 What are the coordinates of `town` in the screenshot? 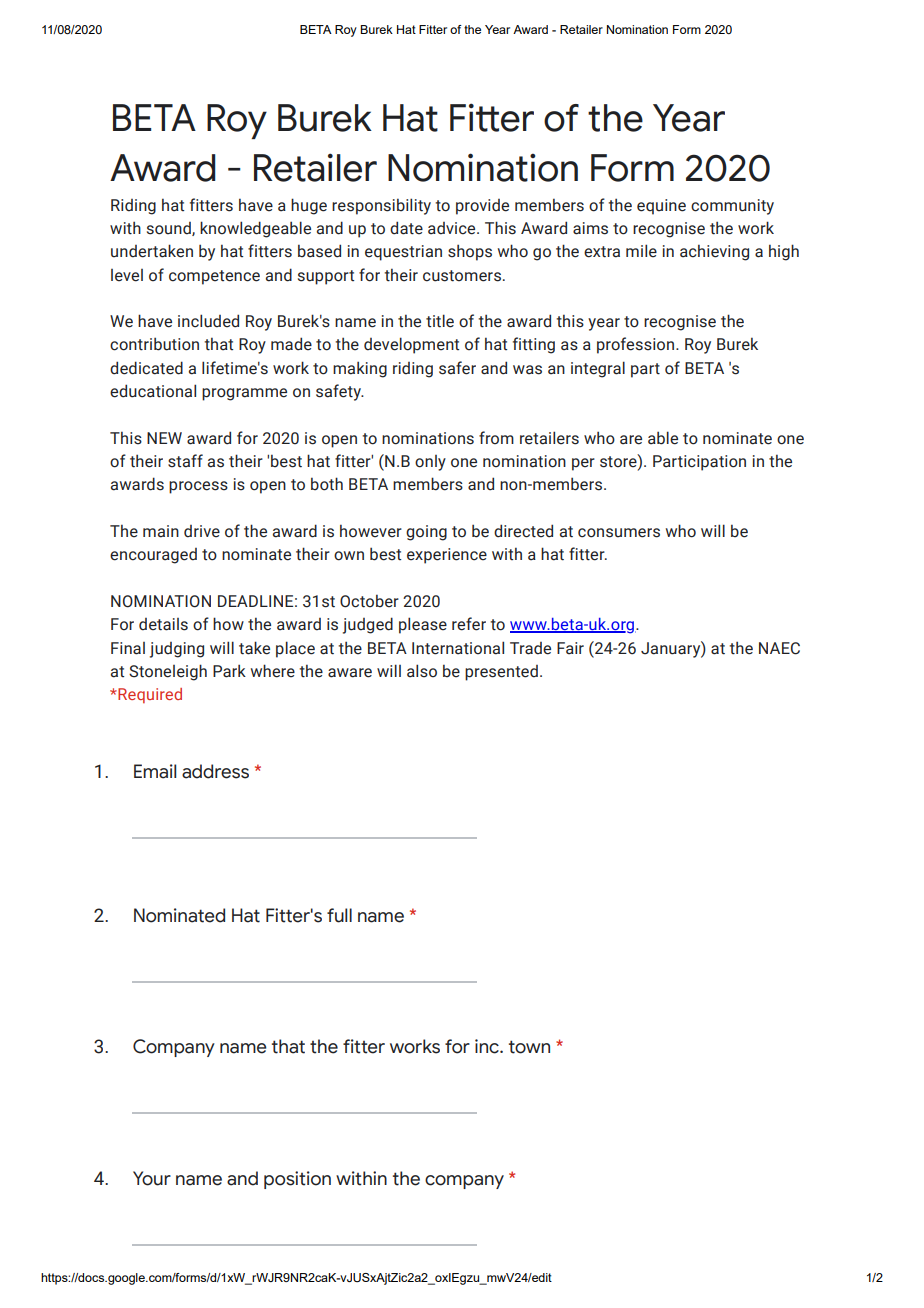 It's located at (529, 1047).
